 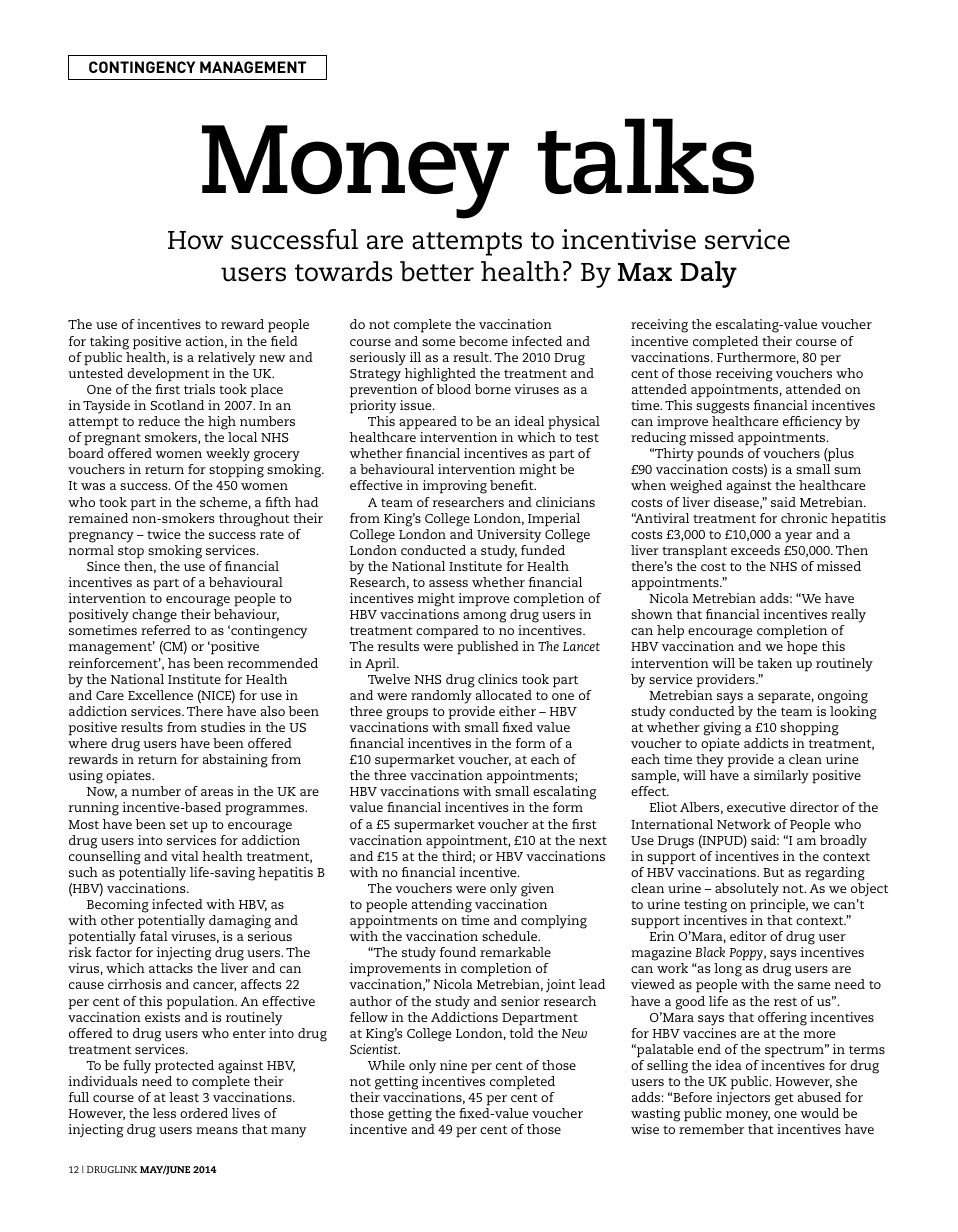 What do you see at coordinates (455, 487) in the screenshot?
I see `improving` at bounding box center [455, 487].
